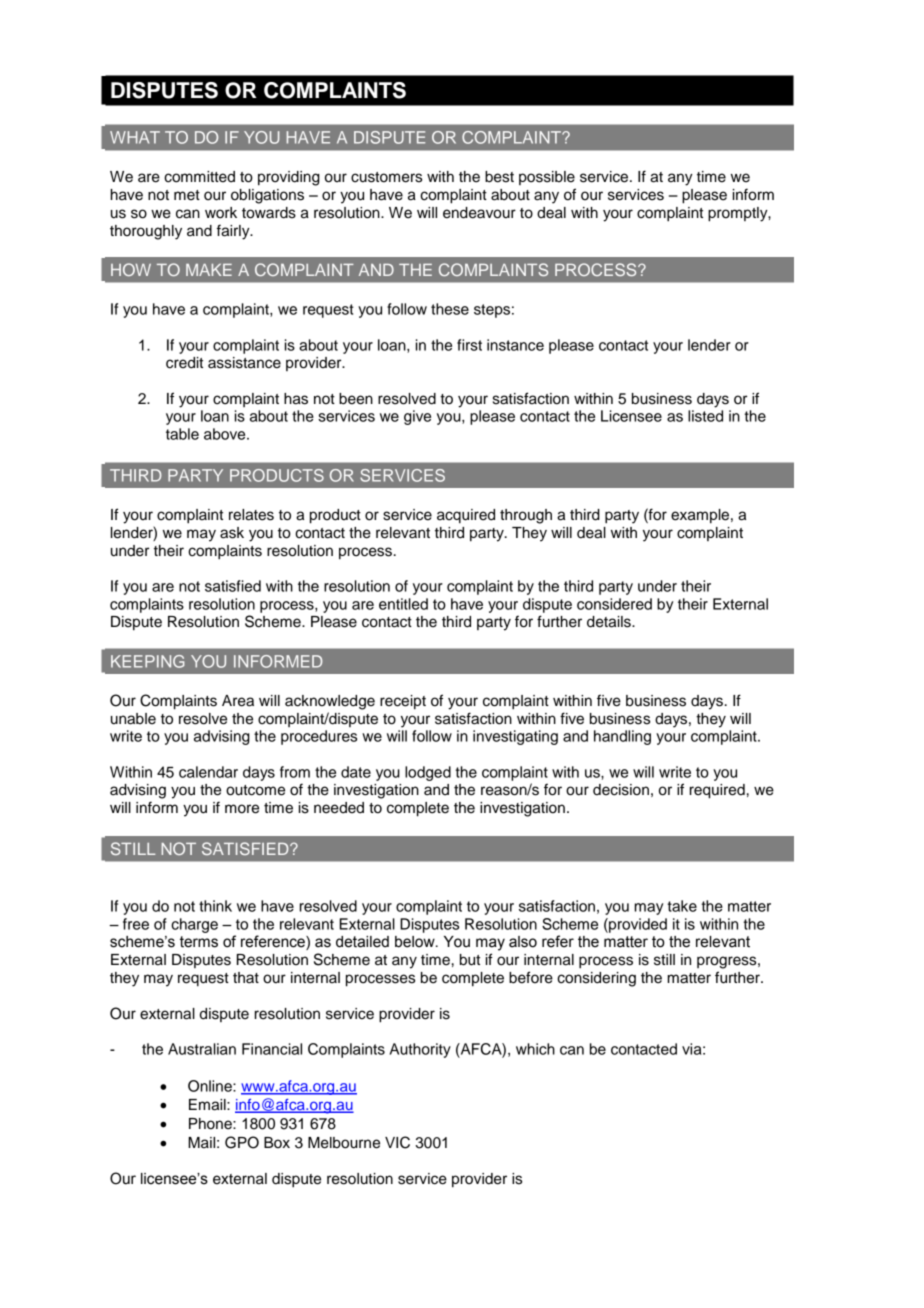  I want to click on entitled, so click(403, 604).
